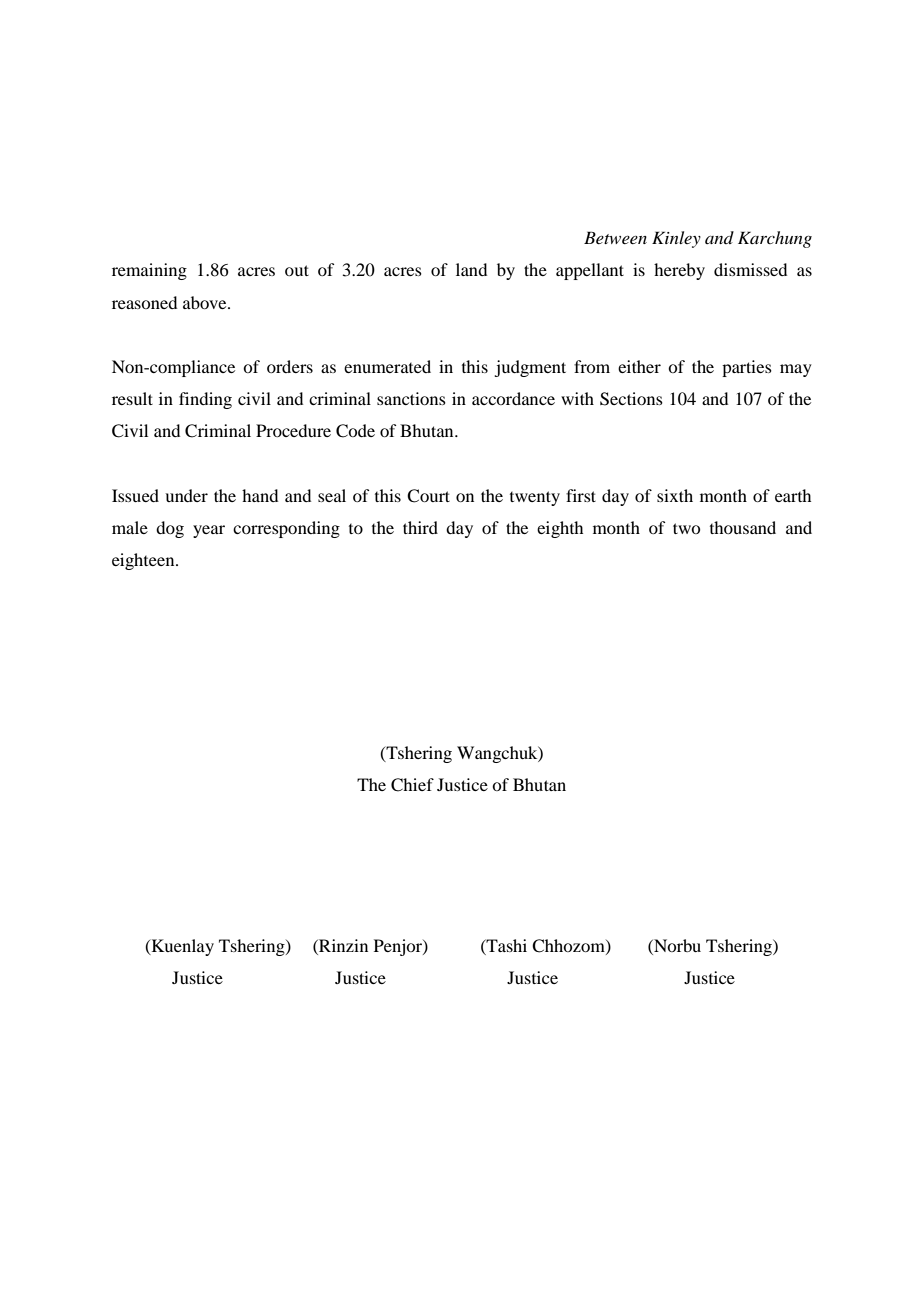 The image size is (924, 1307). I want to click on Court, so click(428, 496).
